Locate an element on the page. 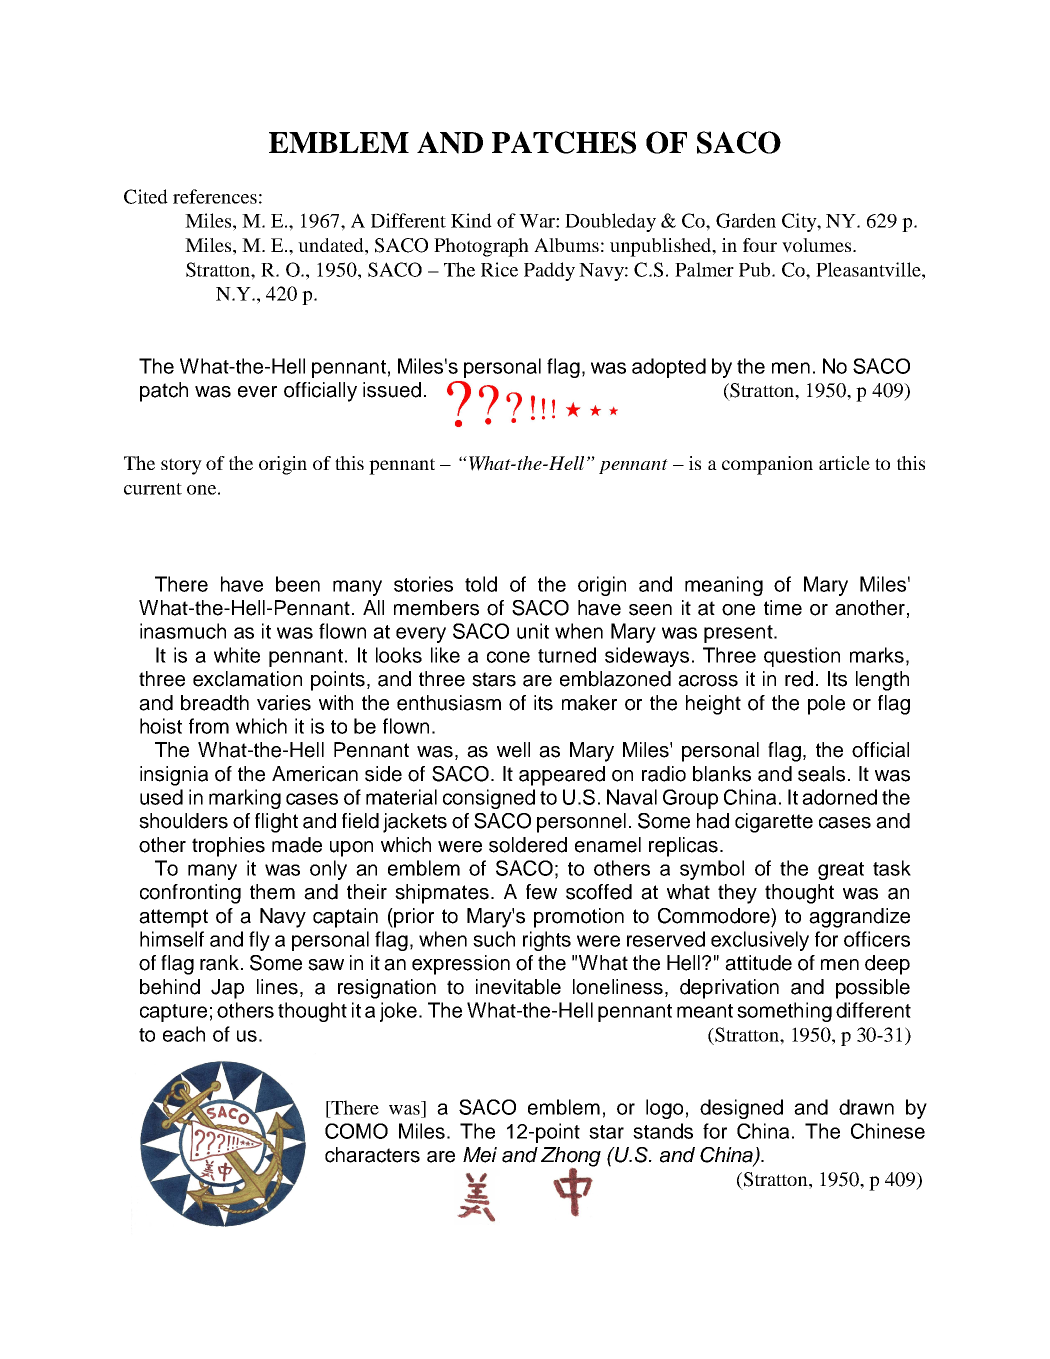  designed is located at coordinates (741, 1109).
